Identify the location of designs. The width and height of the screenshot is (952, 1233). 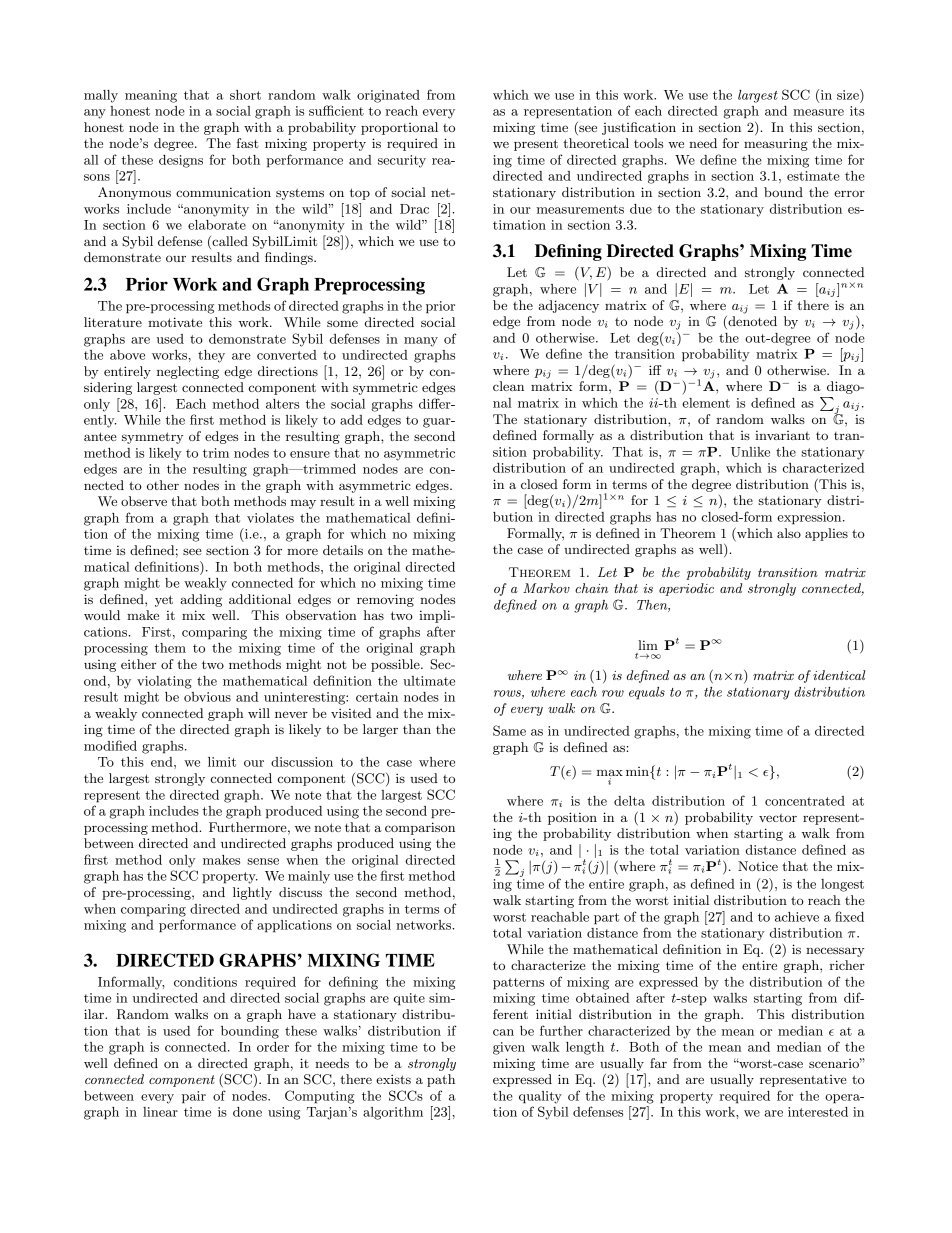
(181, 161).
